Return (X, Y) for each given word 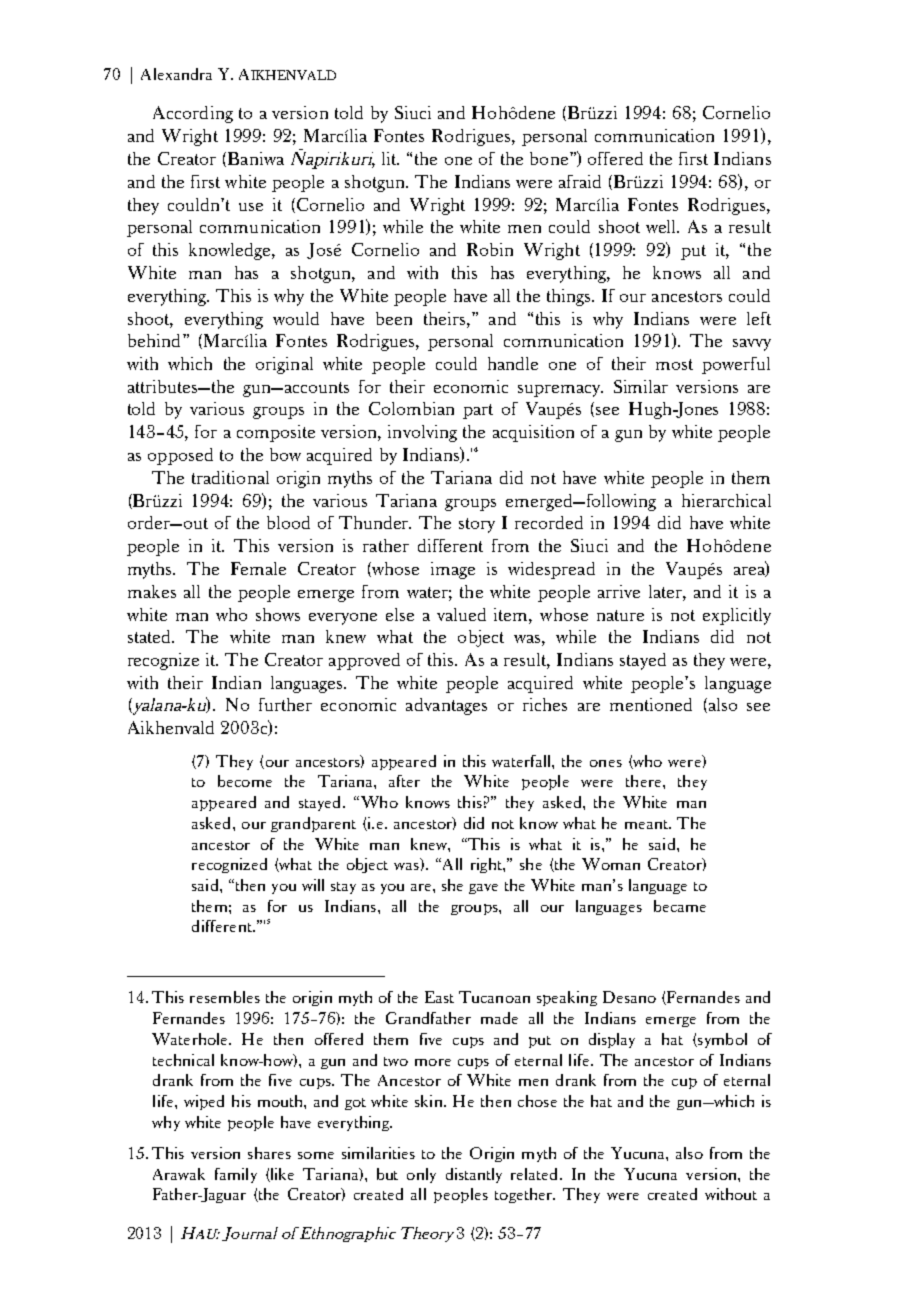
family (236, 1175)
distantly (474, 1175)
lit (390, 158)
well (662, 226)
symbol (721, 1040)
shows (278, 614)
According (193, 114)
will (313, 885)
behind (156, 340)
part (478, 411)
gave (483, 889)
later (666, 591)
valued (461, 614)
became (680, 906)
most (674, 364)
